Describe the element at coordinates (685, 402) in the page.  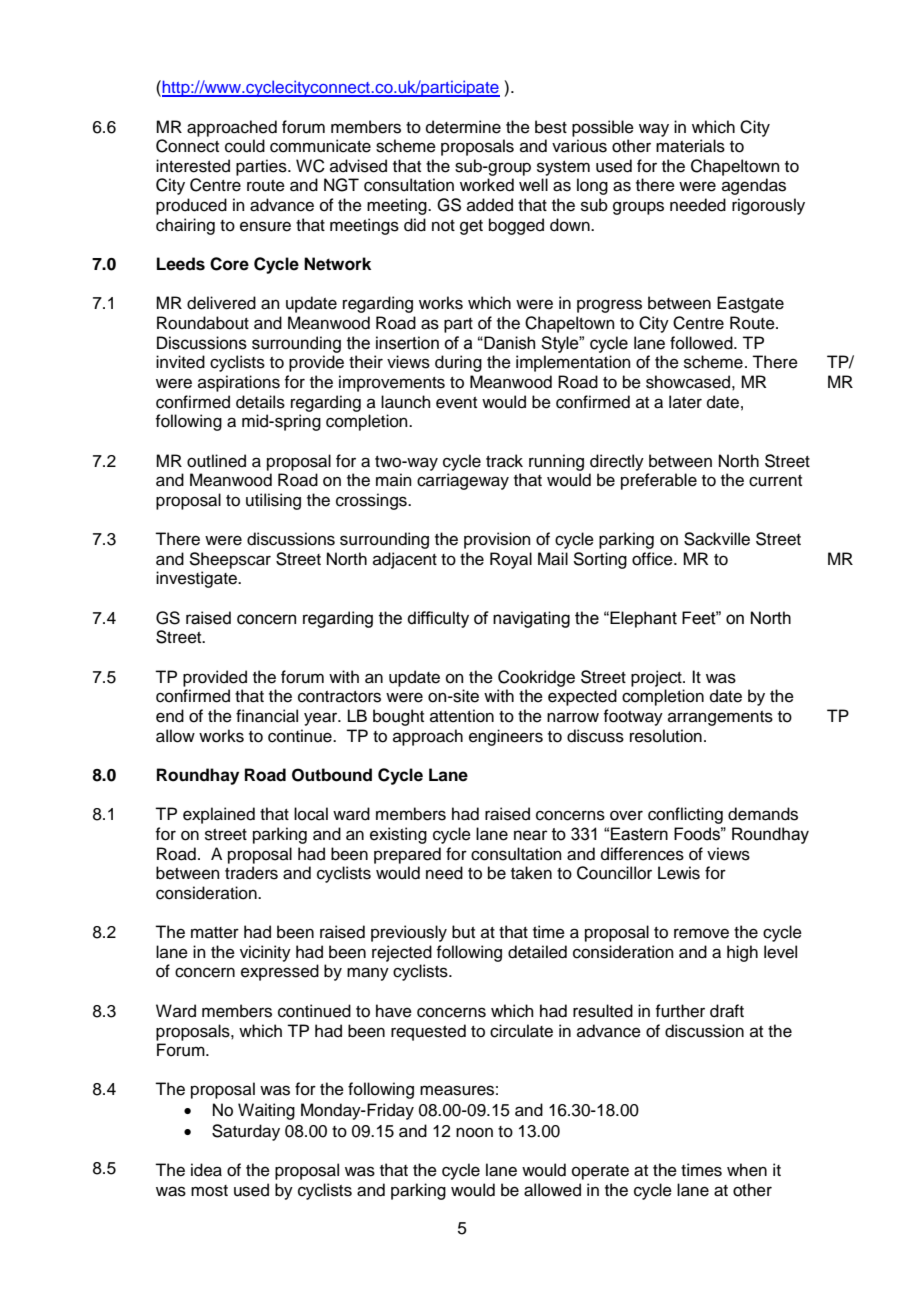
I see `later` at that location.
